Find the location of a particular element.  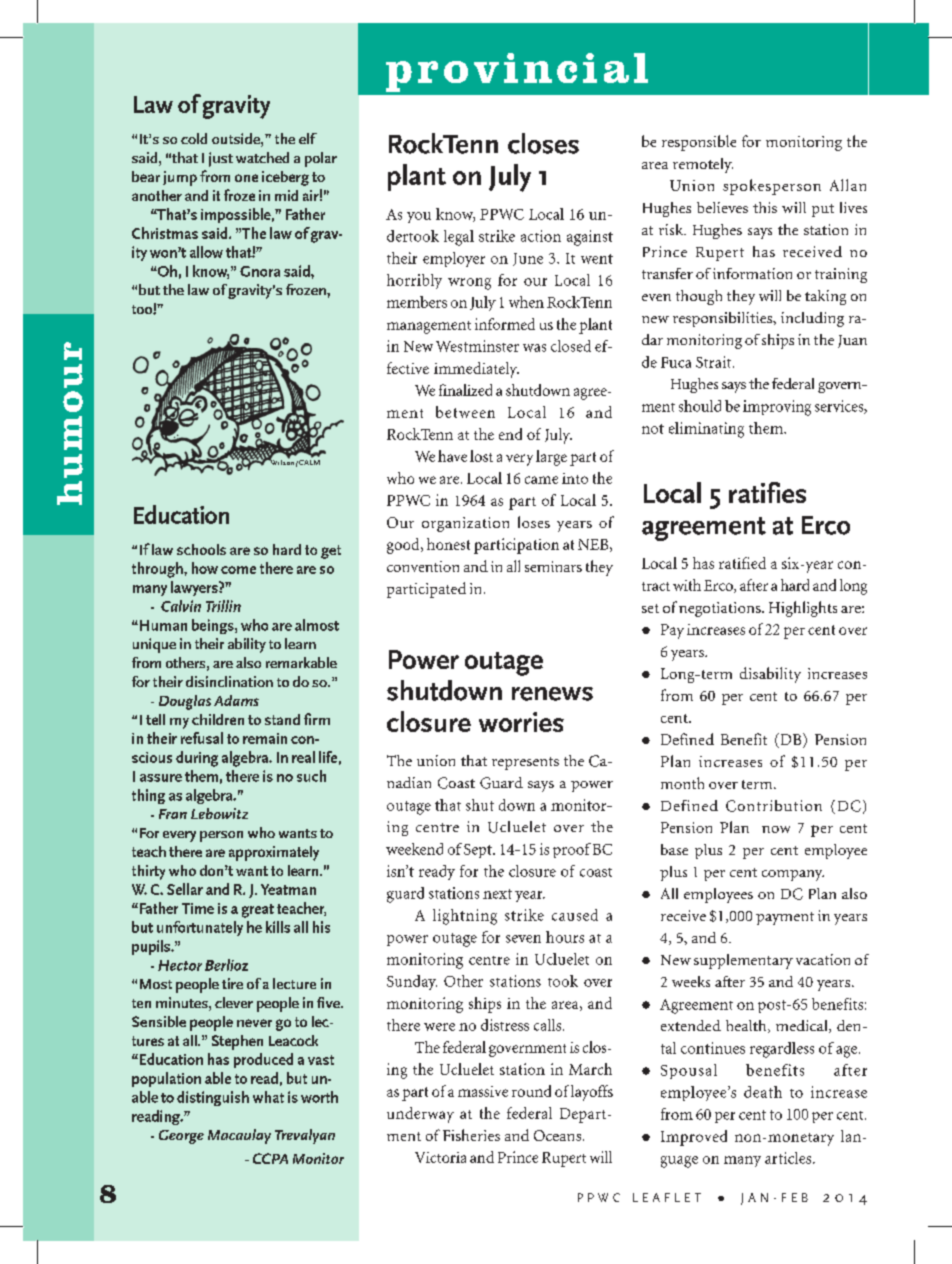

beings is located at coordinates (214, 626).
